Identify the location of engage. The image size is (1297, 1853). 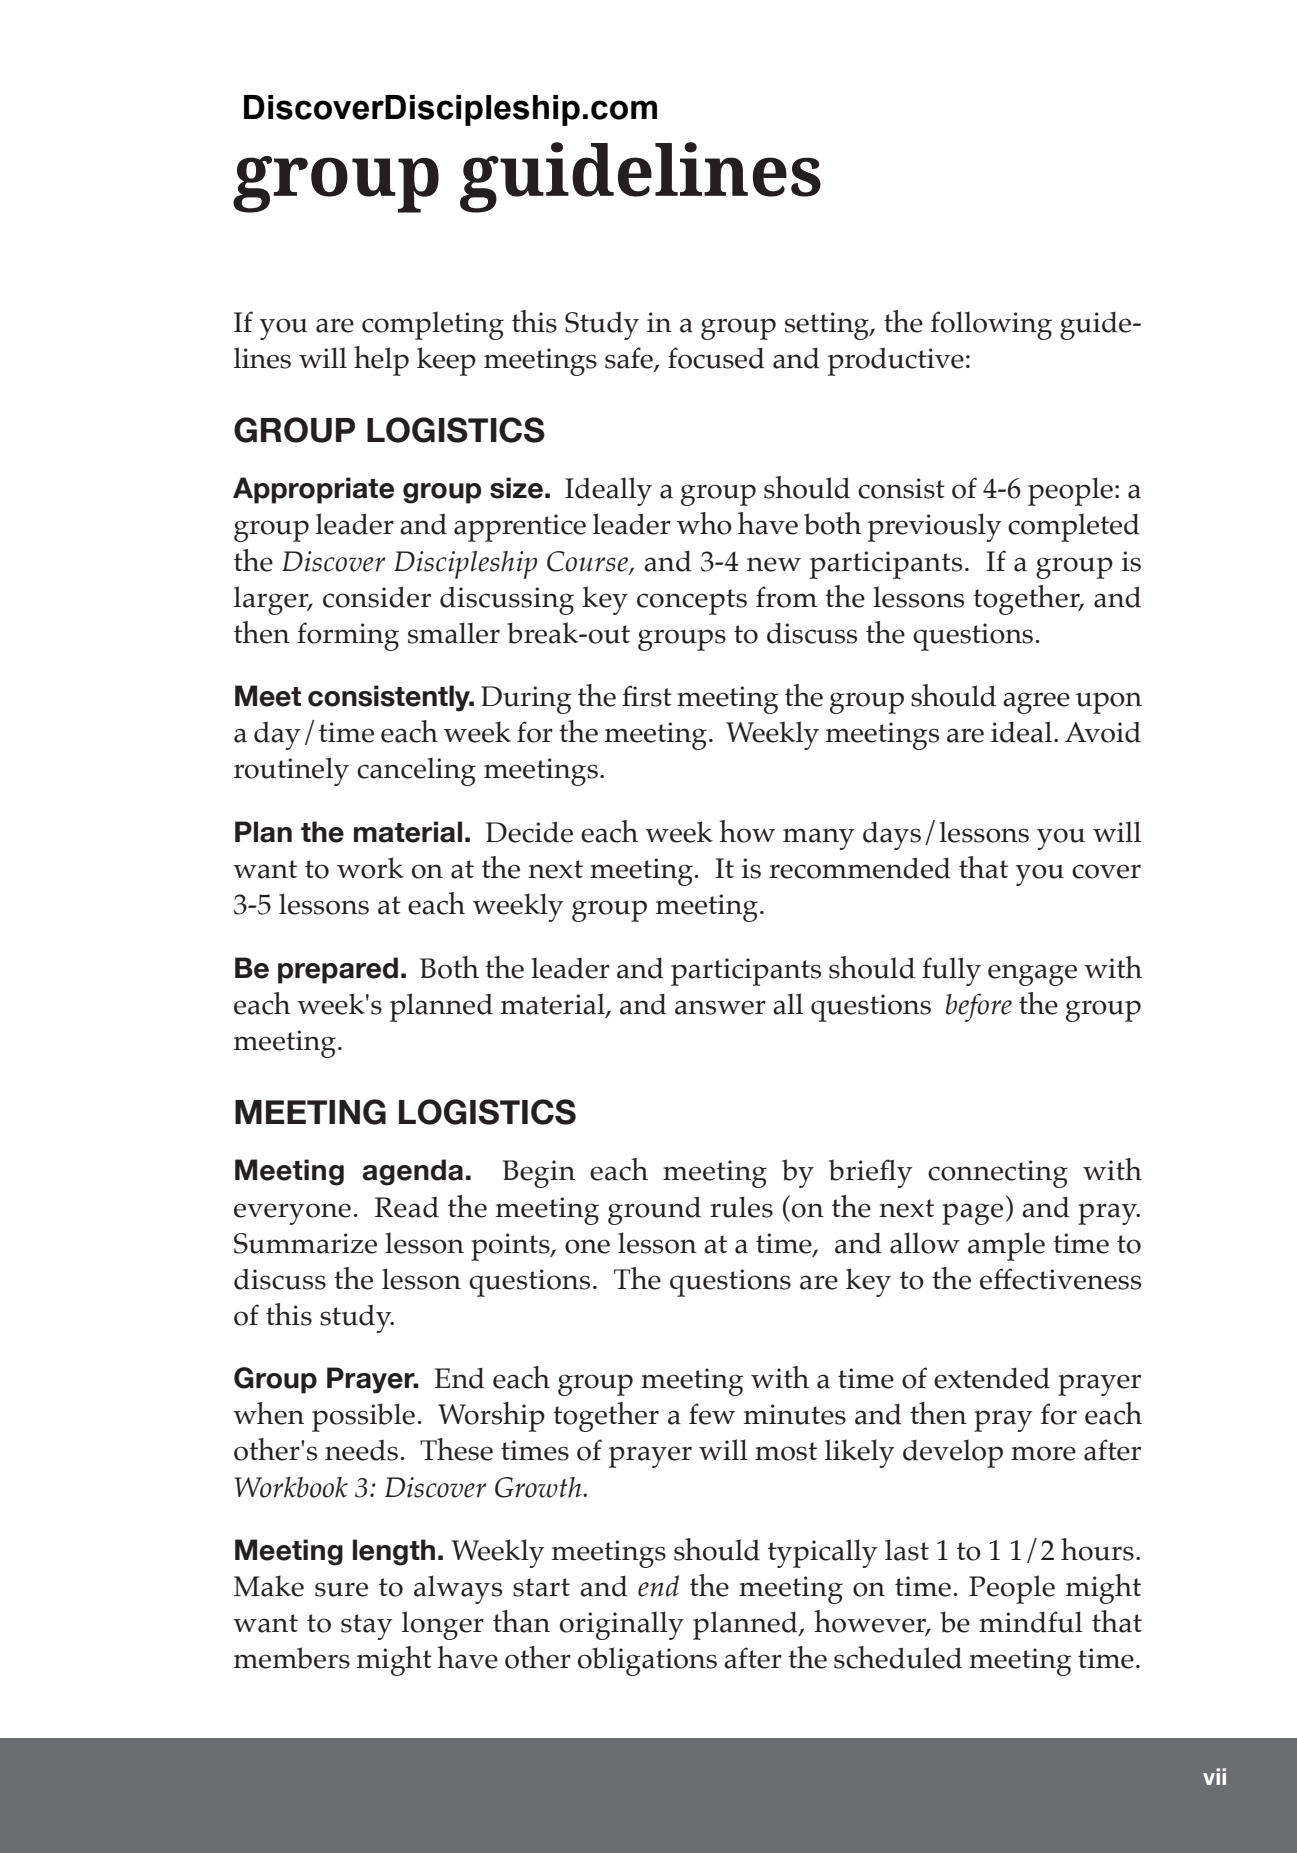
(1032, 975).
